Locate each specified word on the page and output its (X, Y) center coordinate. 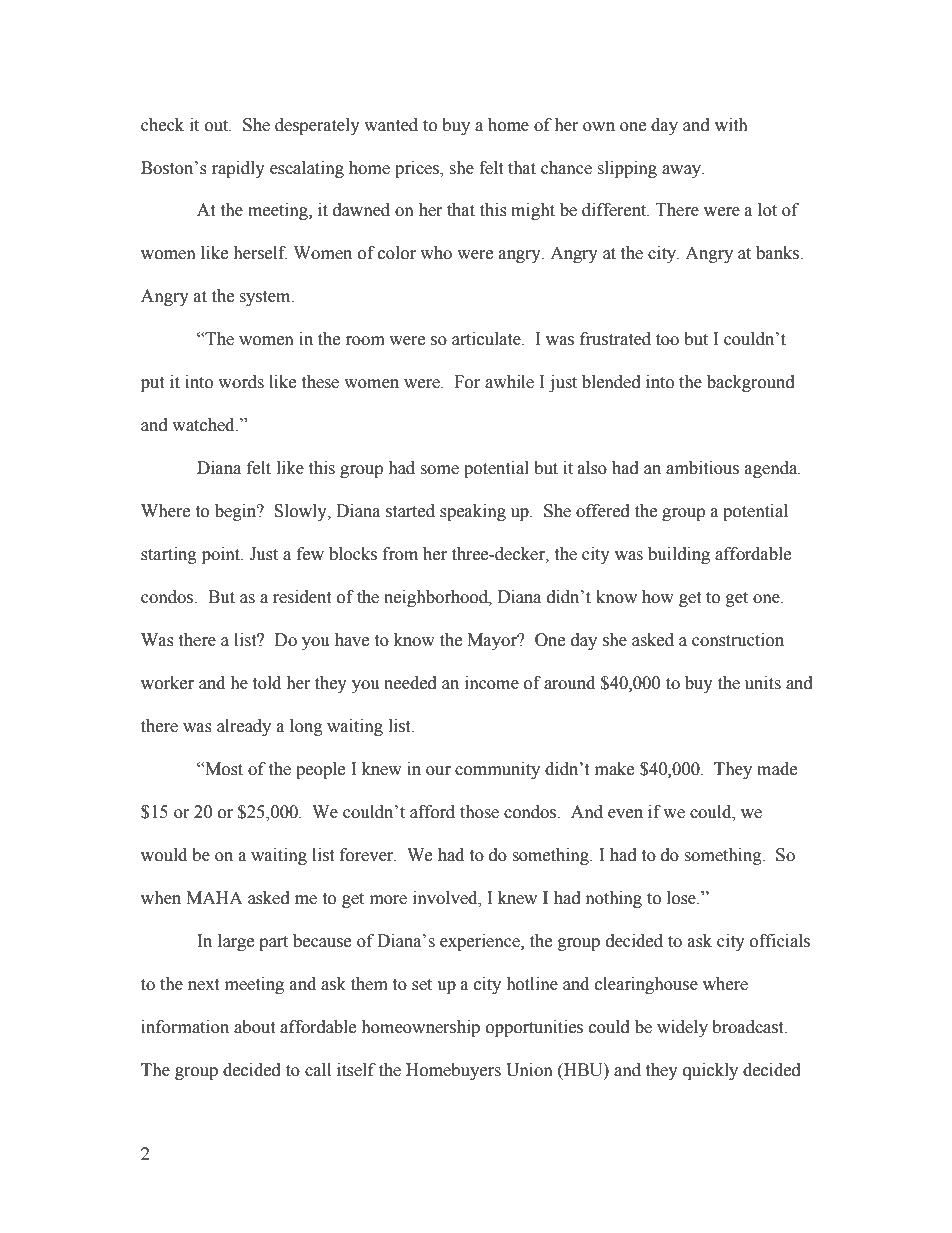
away (683, 171)
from (400, 554)
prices (418, 169)
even (625, 814)
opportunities (534, 1028)
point (222, 555)
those (479, 812)
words (241, 382)
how (658, 597)
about (254, 1027)
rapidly (238, 169)
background (751, 383)
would (164, 855)
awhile (509, 382)
